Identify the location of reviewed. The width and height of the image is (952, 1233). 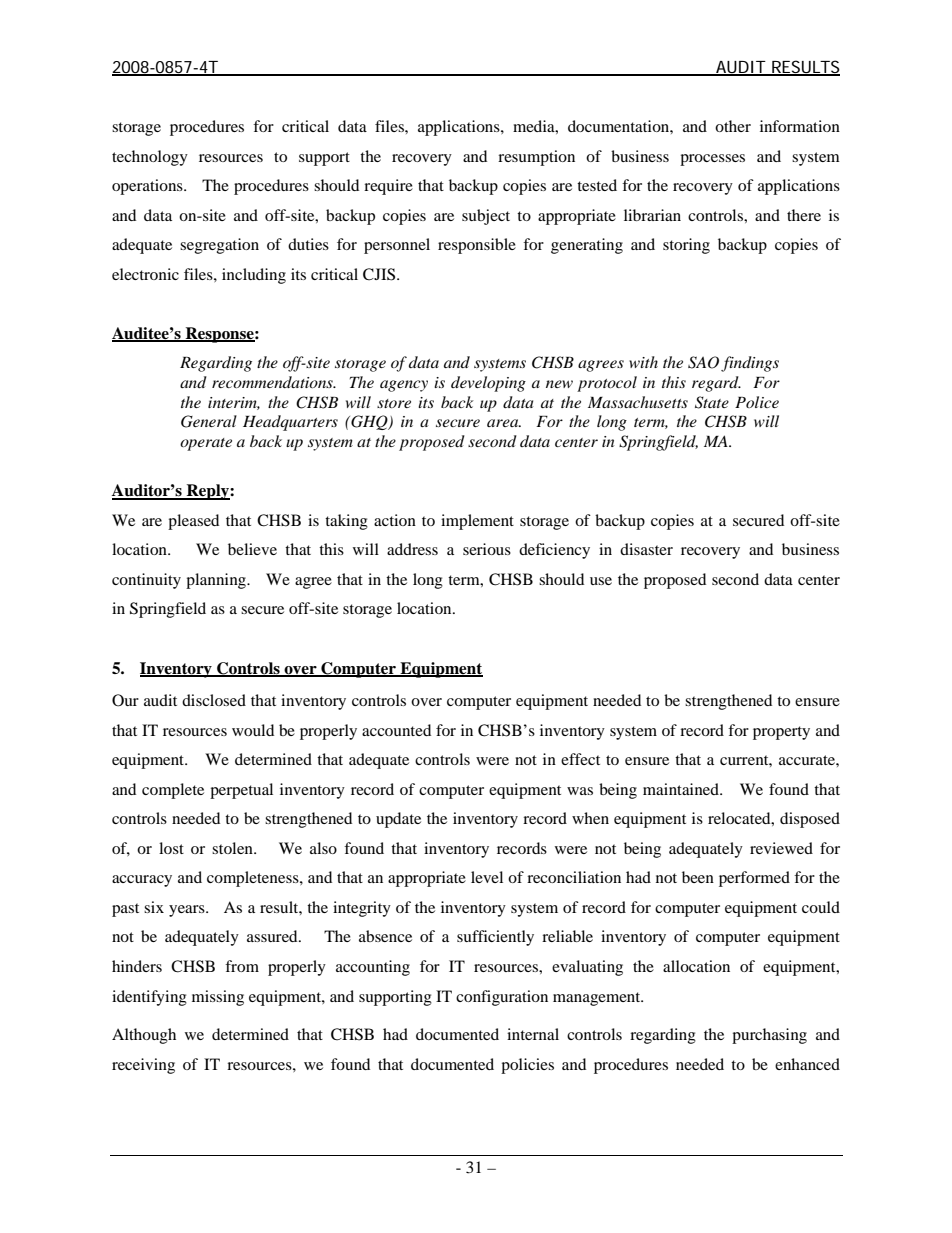
(781, 848).
